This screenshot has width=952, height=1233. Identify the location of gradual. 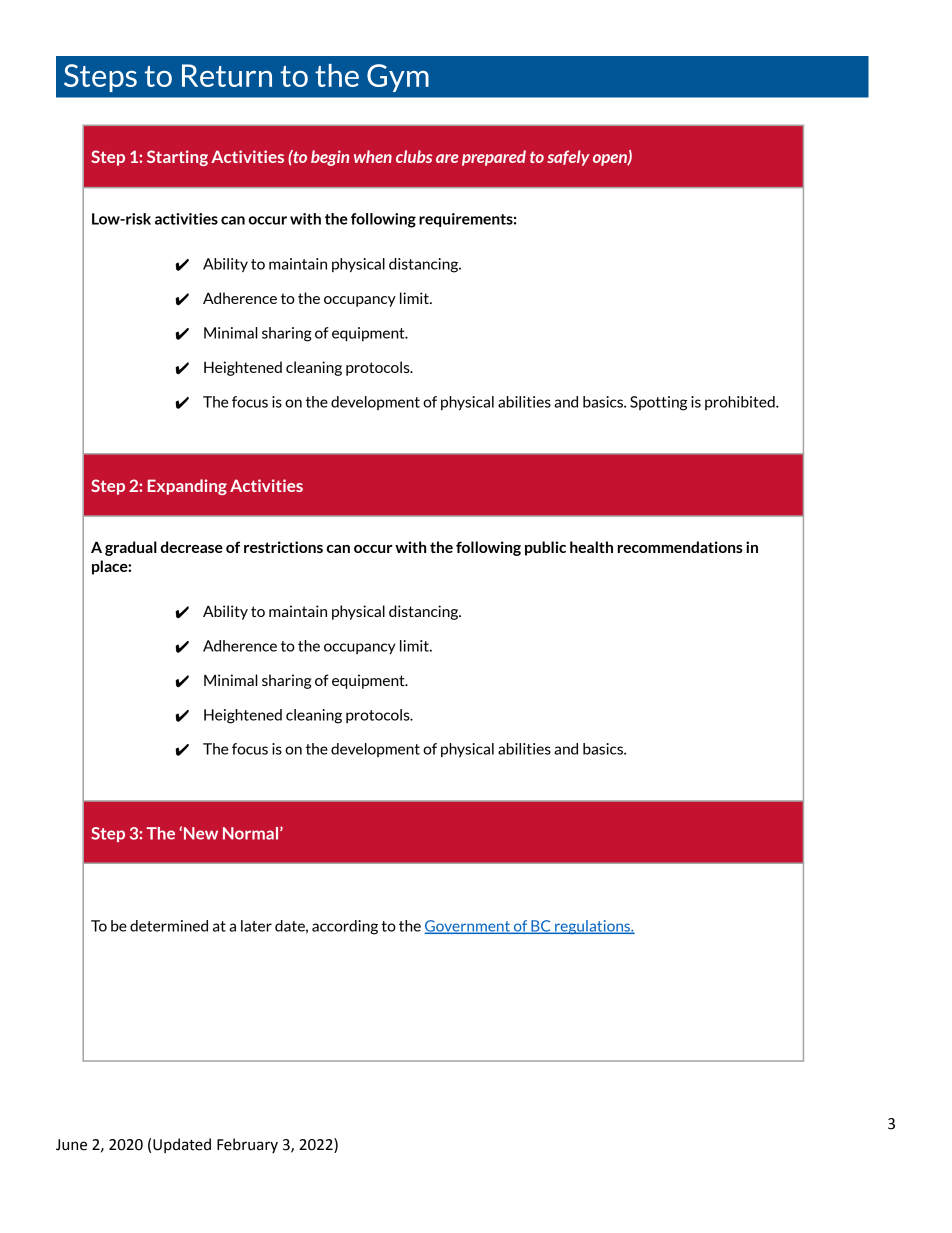
(131, 548).
